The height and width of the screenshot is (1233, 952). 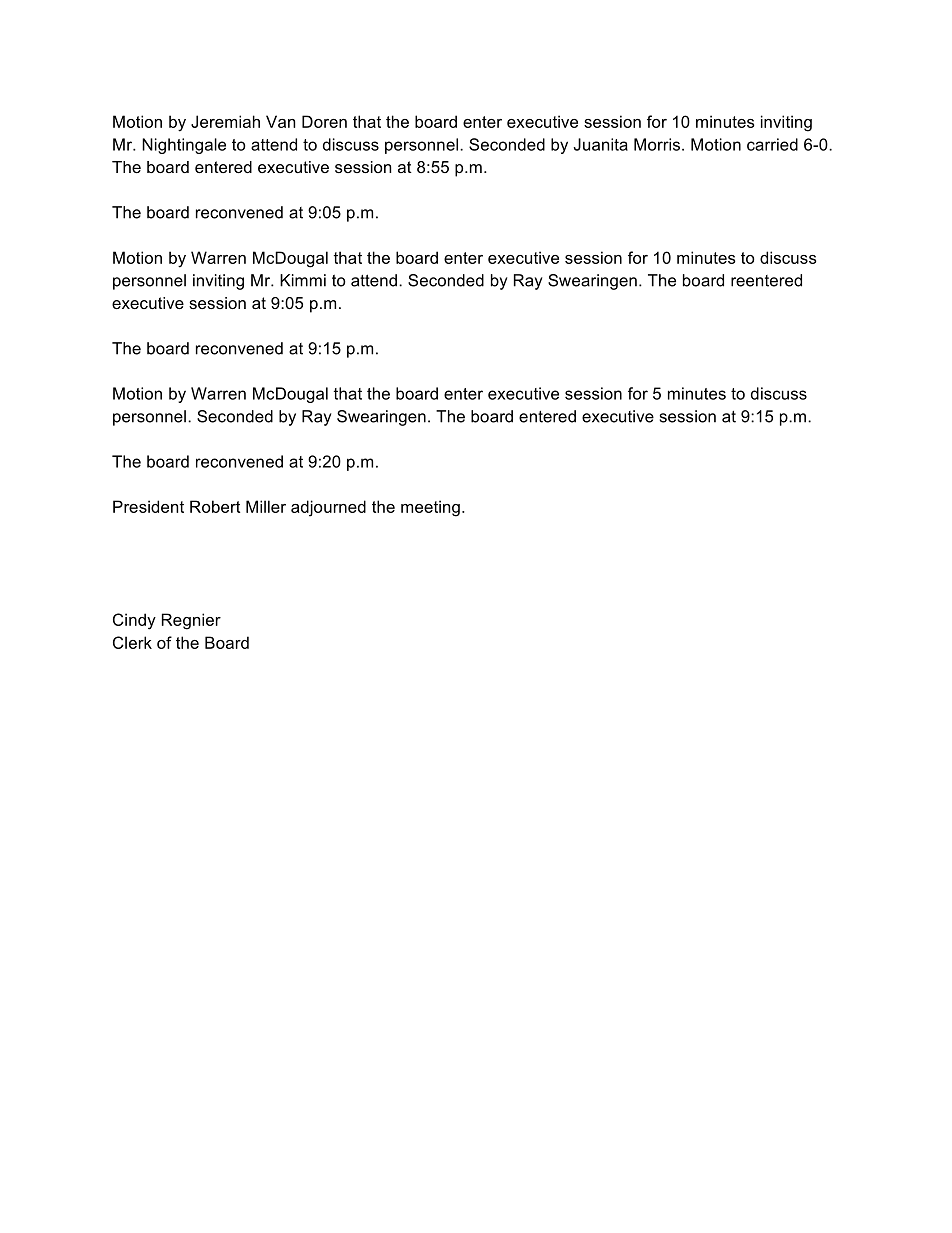 I want to click on Miller, so click(x=266, y=506).
